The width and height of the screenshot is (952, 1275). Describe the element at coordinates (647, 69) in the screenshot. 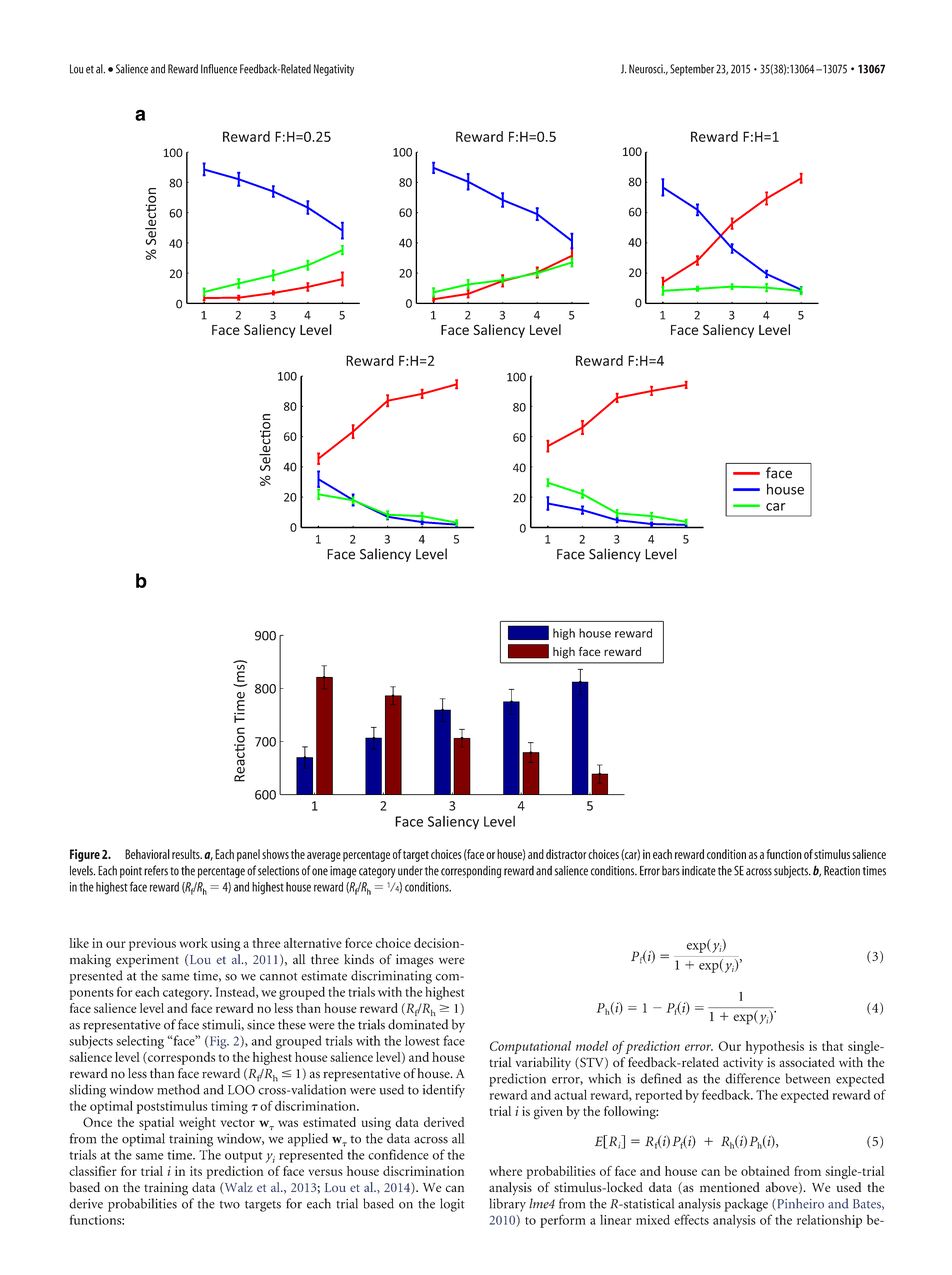

I see `Neurosci` at that location.
